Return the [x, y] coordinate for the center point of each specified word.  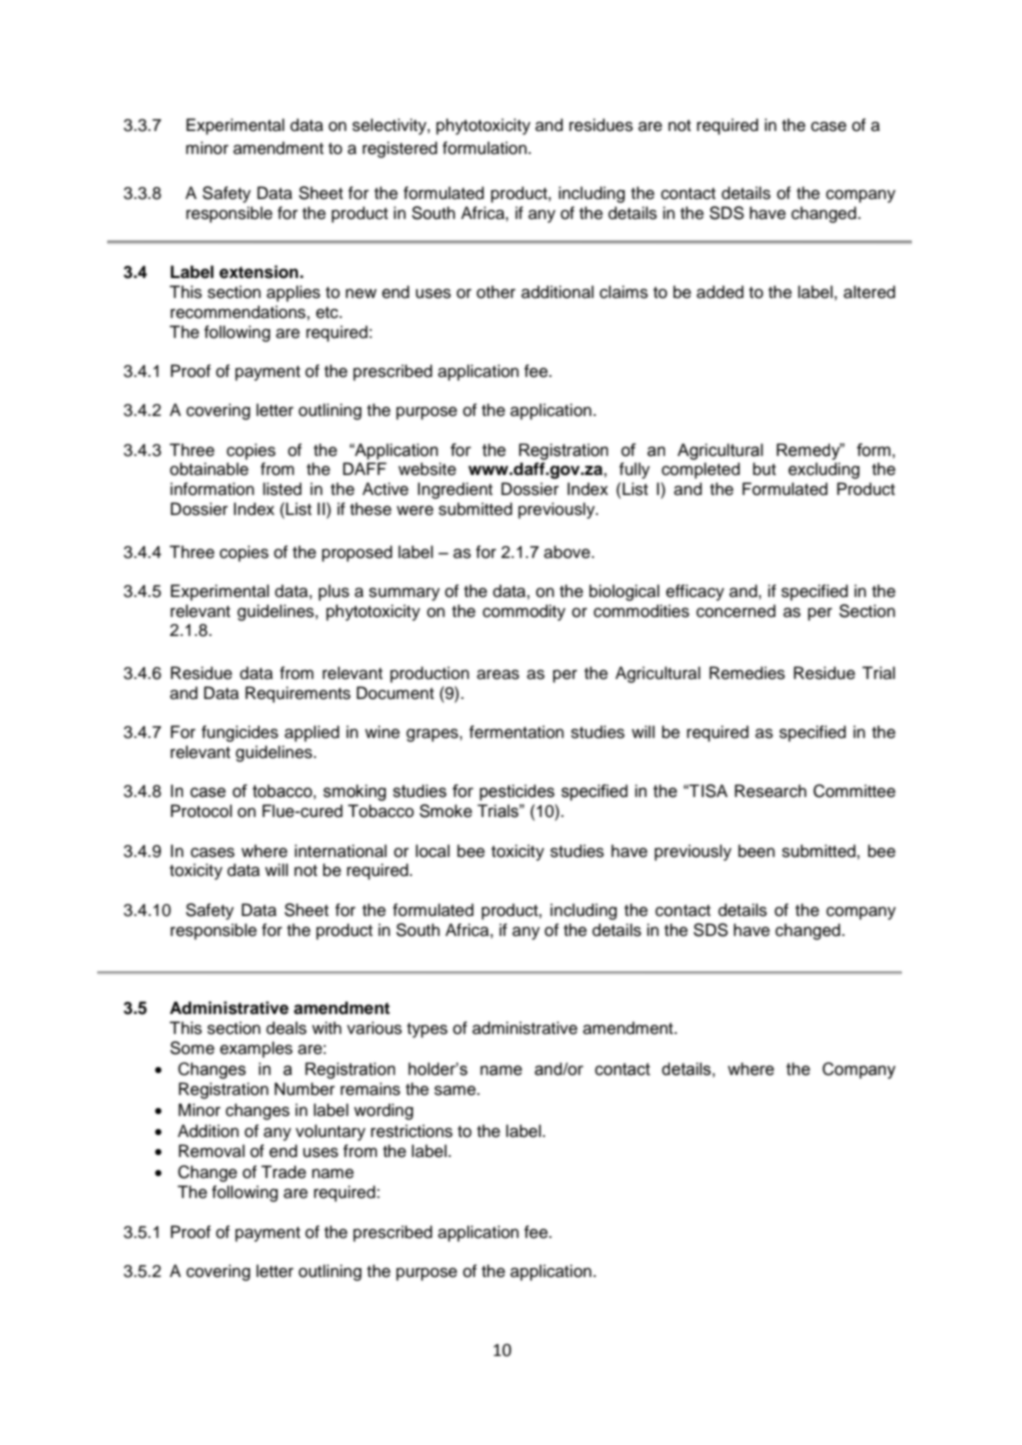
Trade [283, 1172]
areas [498, 674]
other [496, 292]
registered [400, 149]
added [720, 292]
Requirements [298, 694]
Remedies [747, 673]
